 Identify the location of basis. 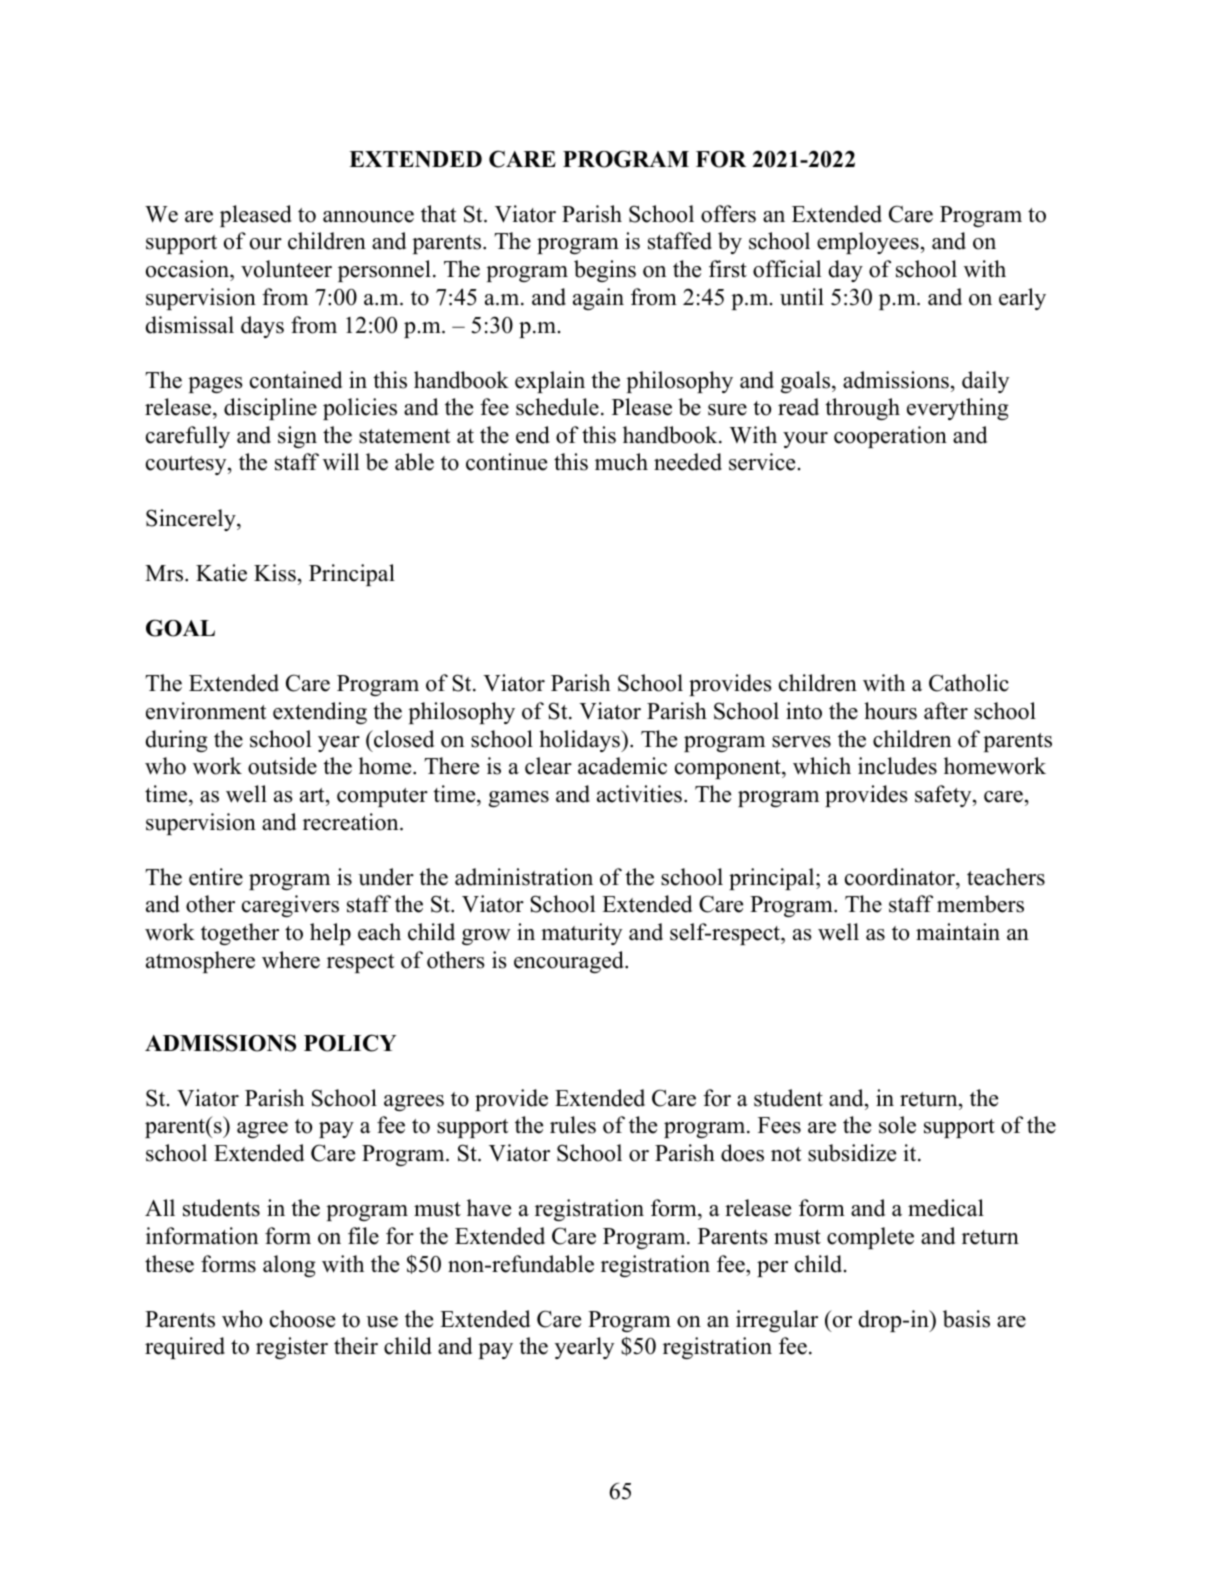
(966, 1319).
